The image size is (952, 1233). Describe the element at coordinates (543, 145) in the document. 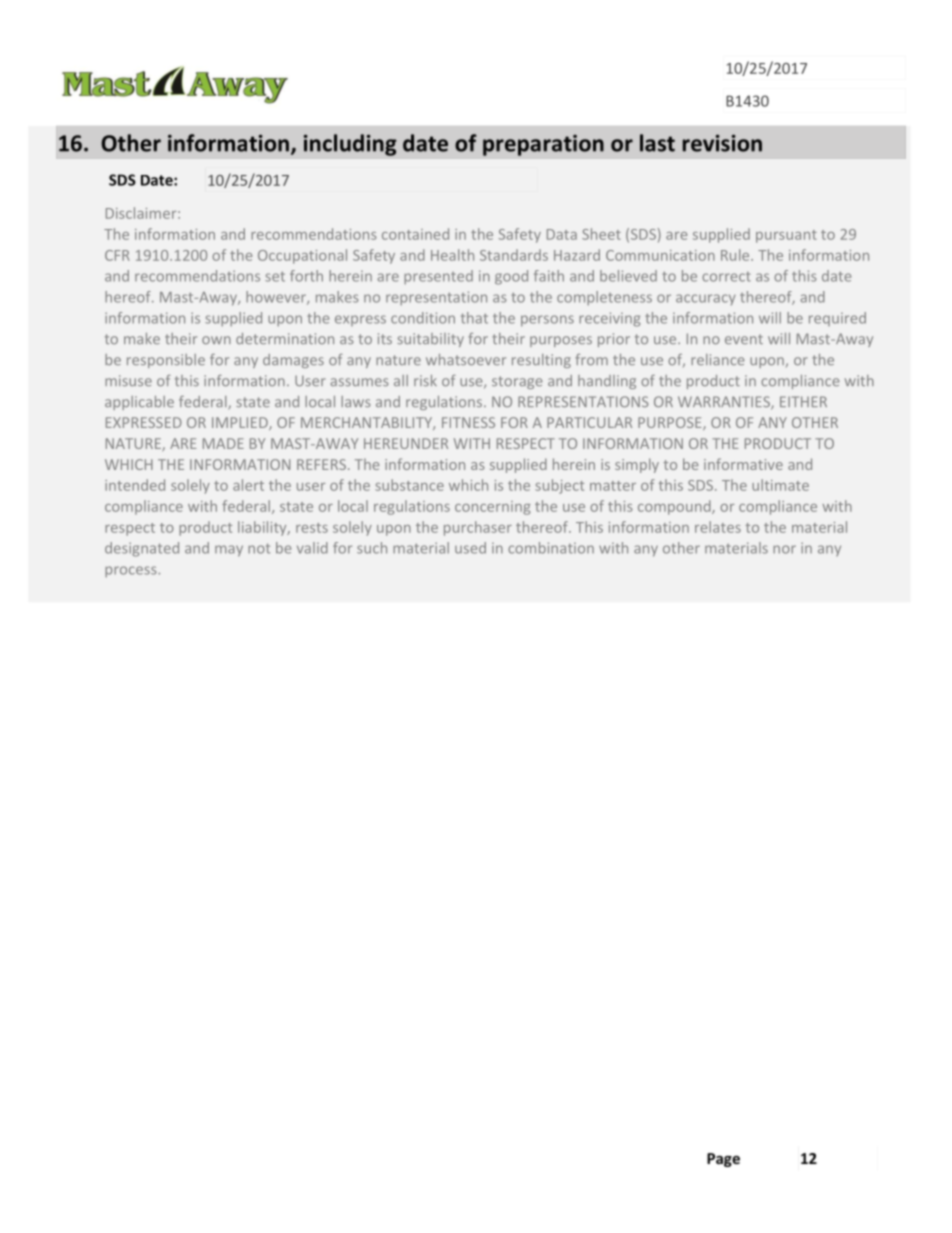

I see `preparation` at that location.
